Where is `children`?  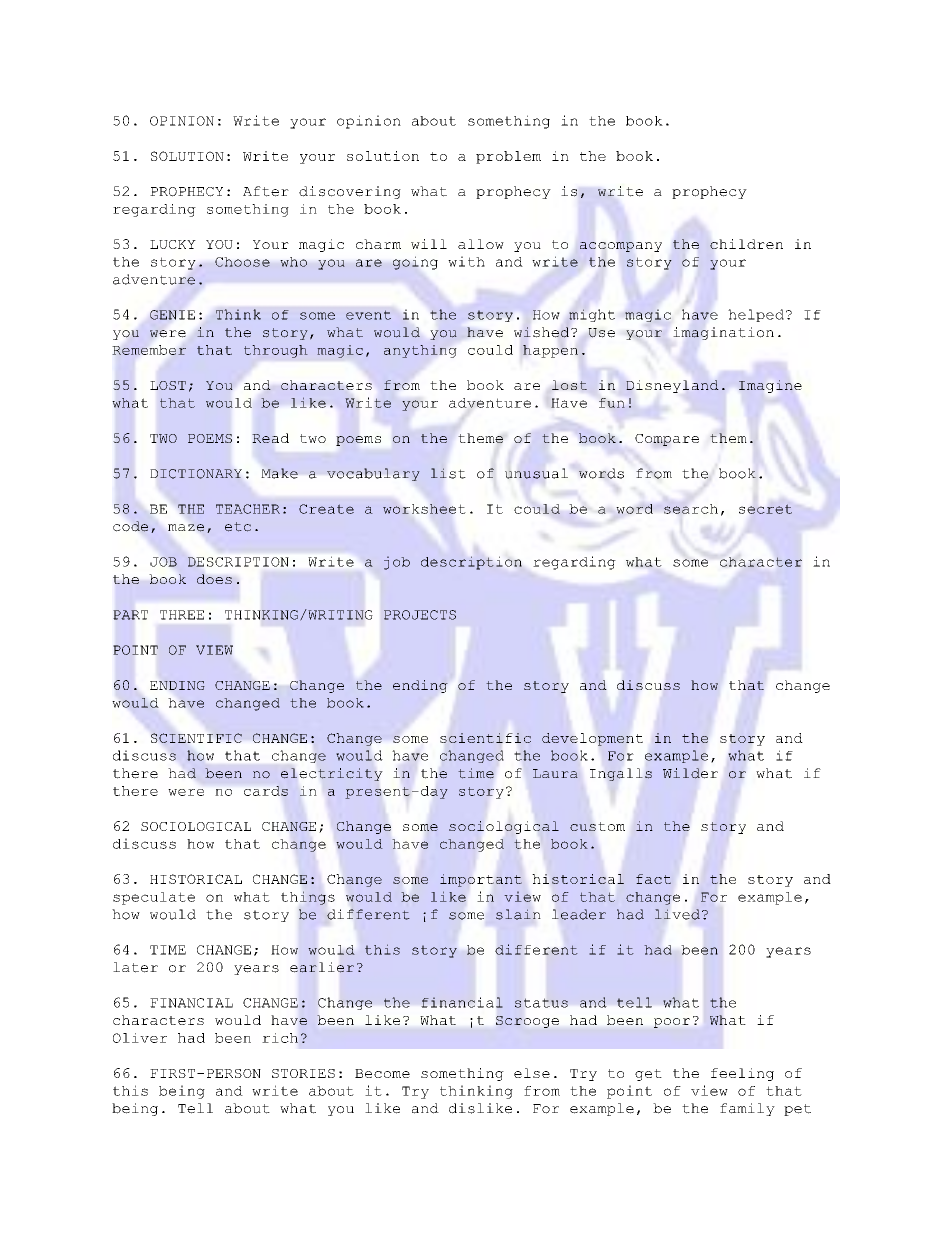
children is located at coordinates (746, 244).
